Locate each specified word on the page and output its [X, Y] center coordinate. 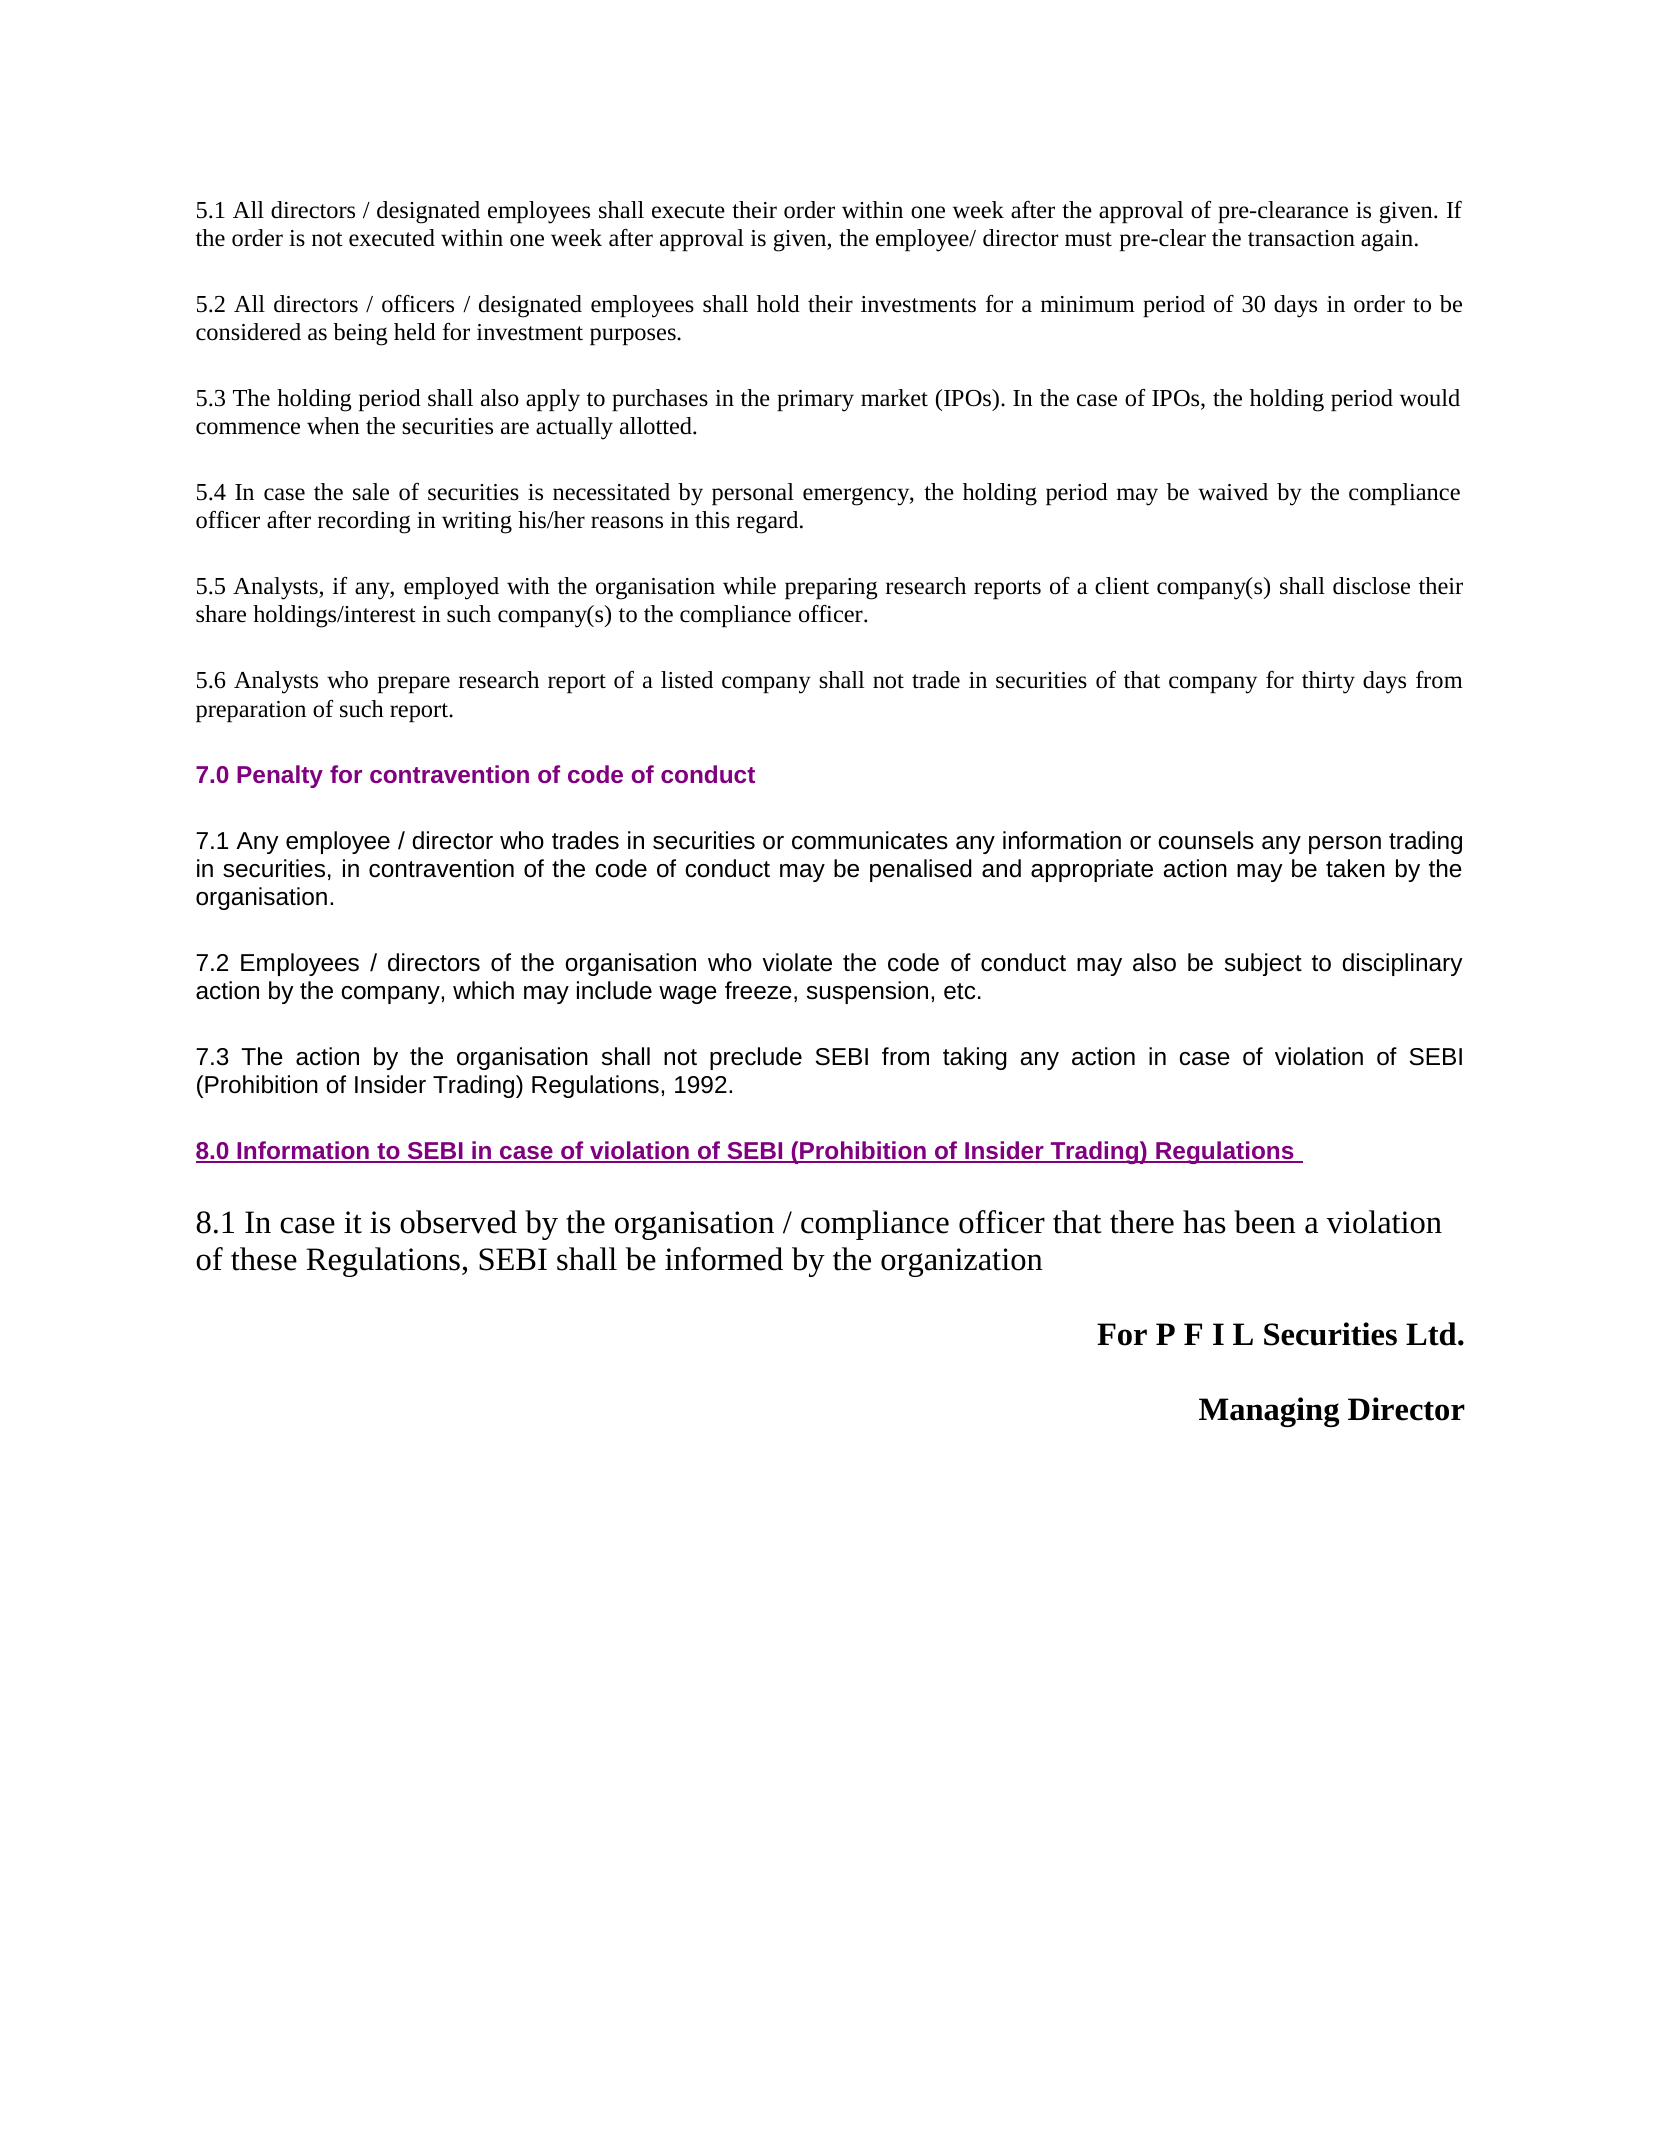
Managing [1269, 1412]
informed [724, 1259]
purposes [634, 337]
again [1388, 241]
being [360, 334]
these [264, 1259]
